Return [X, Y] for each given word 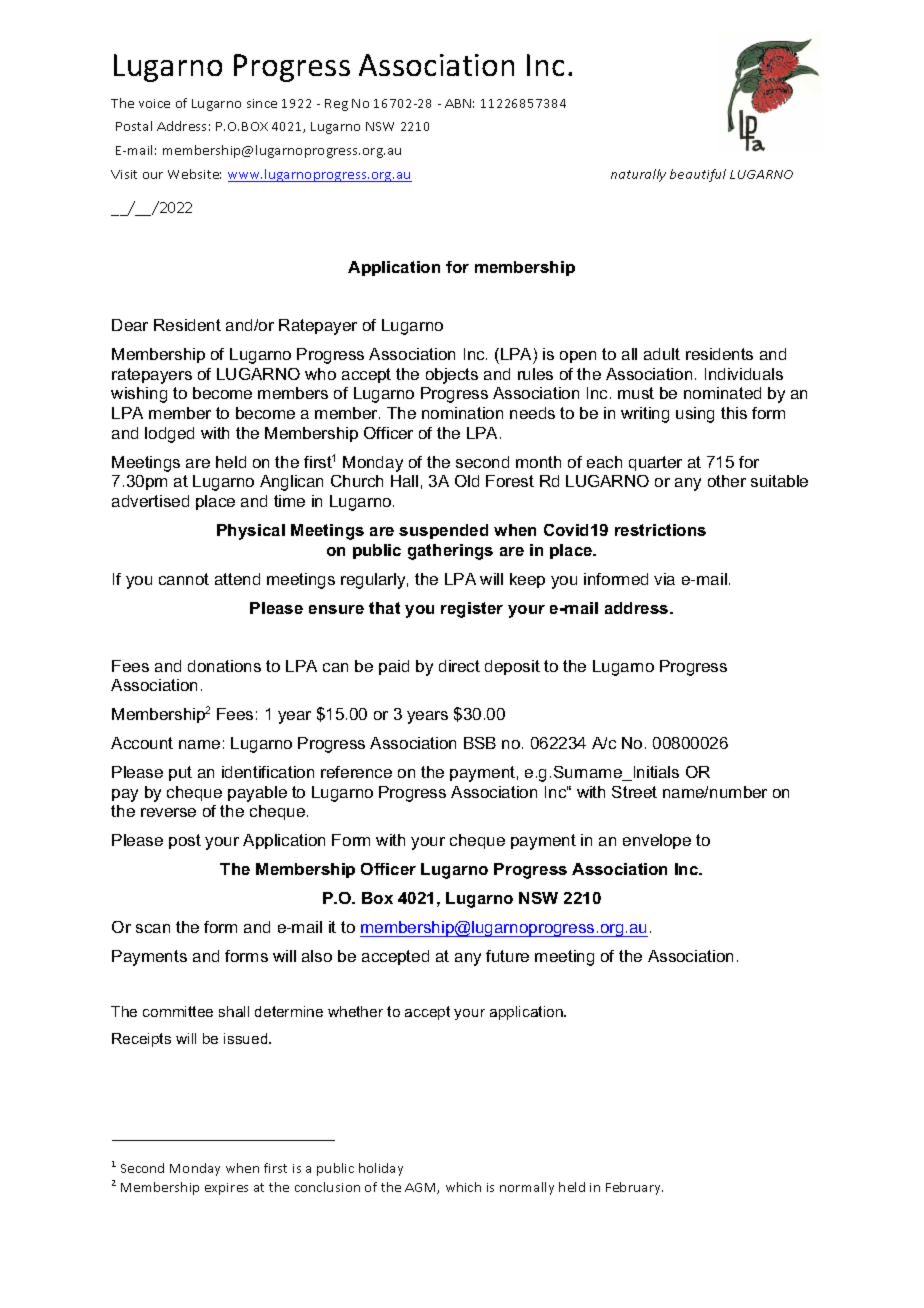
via [664, 579]
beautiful [698, 175]
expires [226, 1189]
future [507, 956]
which [463, 1187]
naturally [638, 175]
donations [224, 666]
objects [452, 376]
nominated [722, 393]
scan [153, 928]
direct [459, 666]
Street [634, 792]
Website [194, 174]
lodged [169, 435]
